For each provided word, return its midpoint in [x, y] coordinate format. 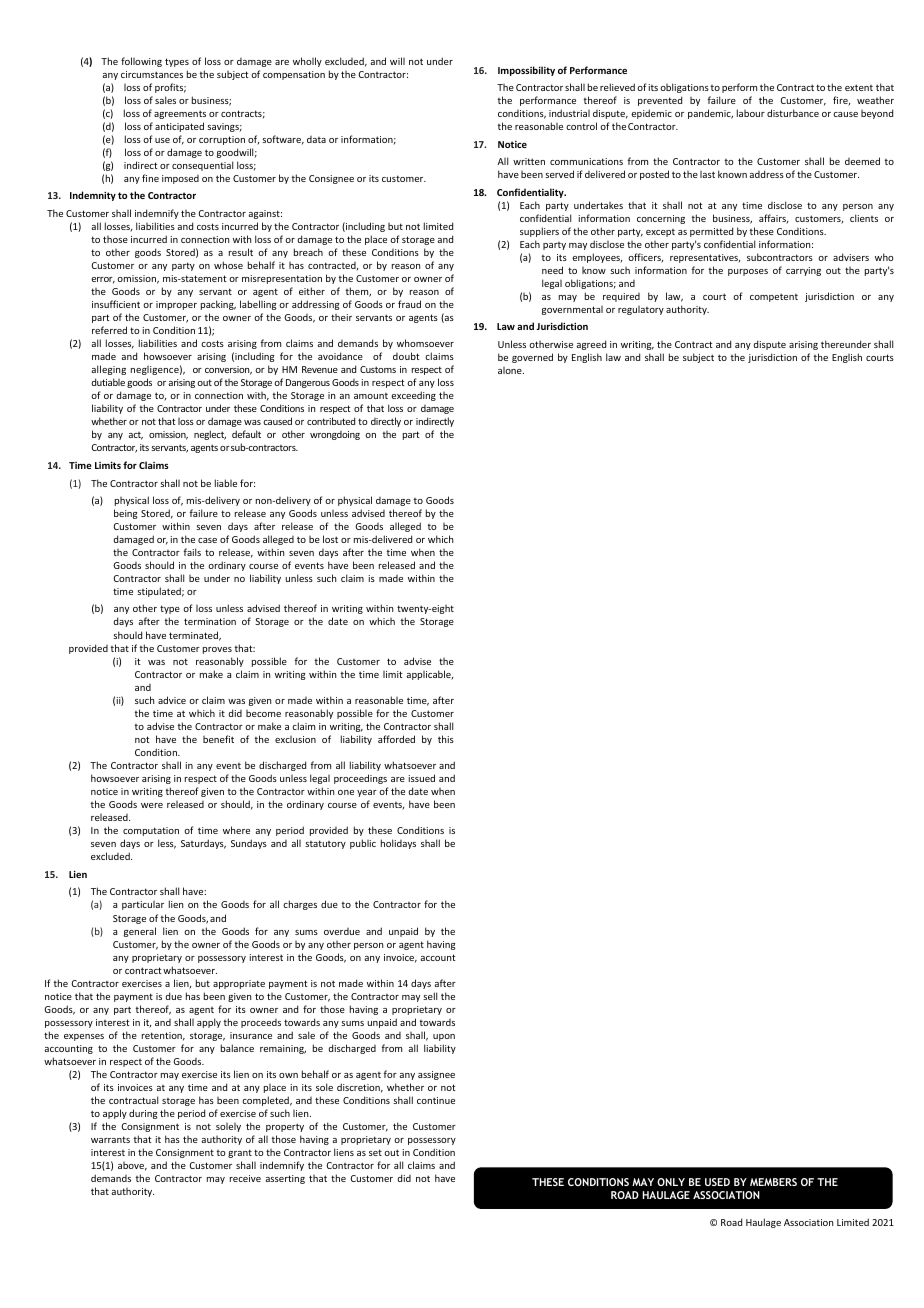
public [363, 844]
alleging [108, 370]
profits [170, 88]
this [446, 739]
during [143, 1114]
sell [430, 996]
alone [511, 370]
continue [436, 1100]
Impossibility [526, 71]
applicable [429, 675]
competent [774, 297]
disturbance [793, 113]
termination [210, 621]
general [140, 932]
